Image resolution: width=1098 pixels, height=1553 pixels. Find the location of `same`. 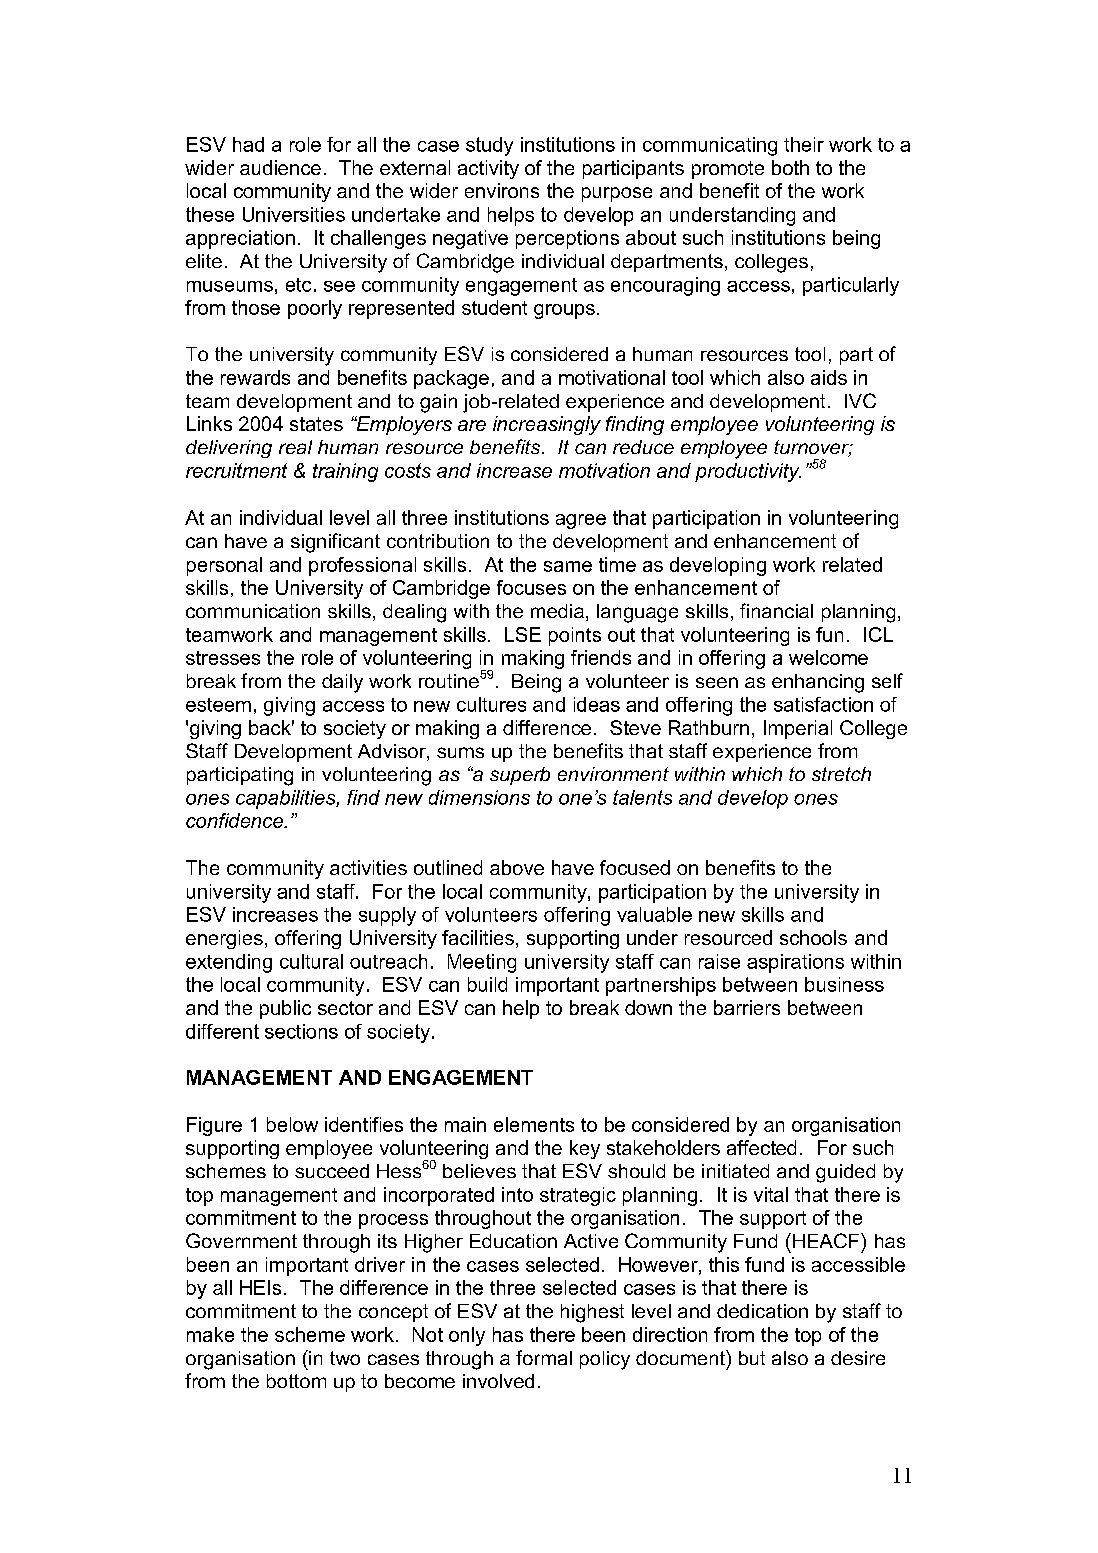

same is located at coordinates (568, 566).
